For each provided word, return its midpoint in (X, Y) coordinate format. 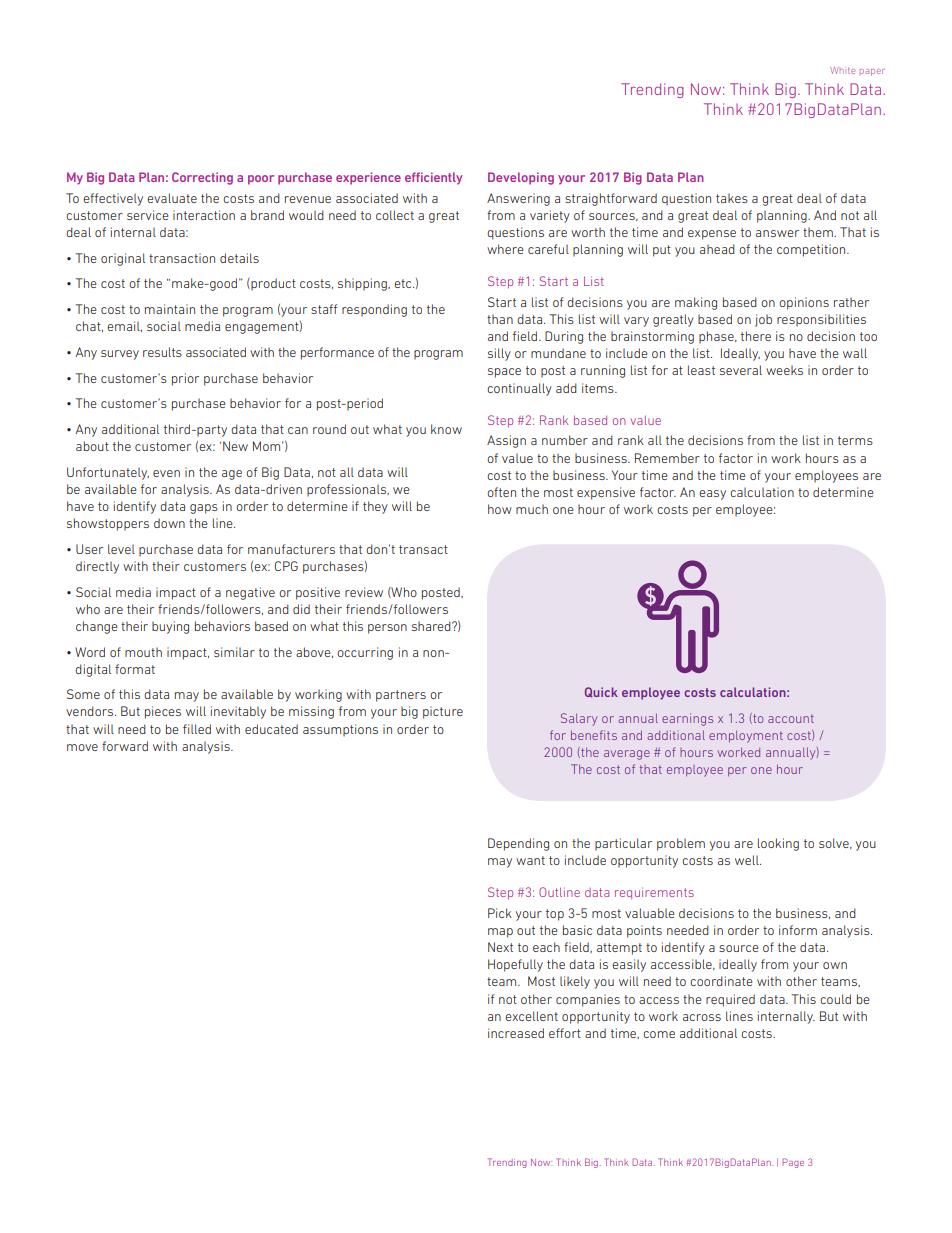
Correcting (202, 178)
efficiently (433, 178)
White (842, 70)
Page (793, 1163)
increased (516, 1033)
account (791, 718)
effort (565, 1033)
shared (432, 626)
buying (170, 627)
